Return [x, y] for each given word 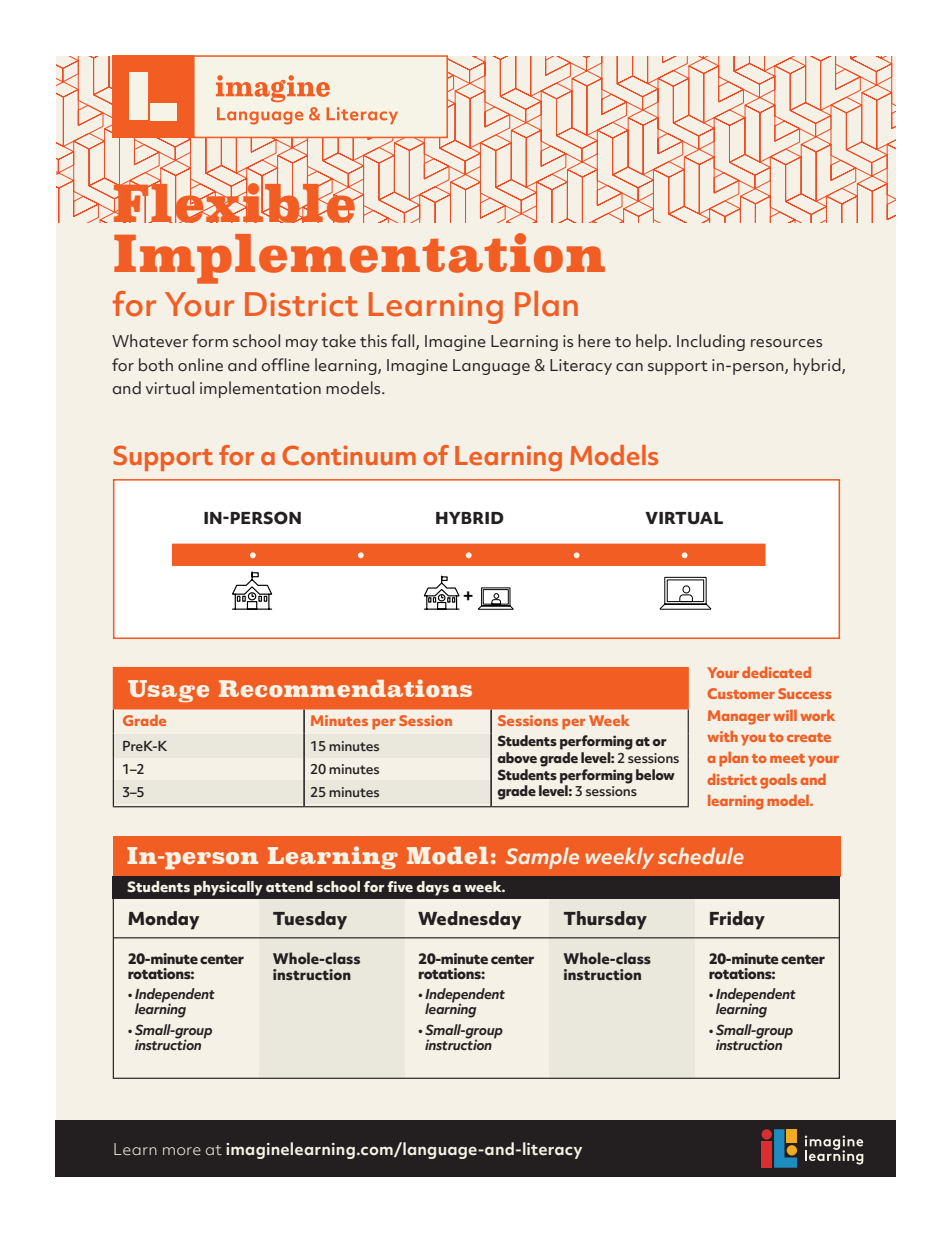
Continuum [349, 455]
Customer [741, 693]
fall [404, 342]
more [182, 1151]
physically [228, 888]
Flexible [234, 202]
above [517, 757]
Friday [737, 920]
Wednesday [470, 920]
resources [786, 343]
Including [711, 342]
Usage [168, 691]
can [629, 367]
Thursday [605, 920]
